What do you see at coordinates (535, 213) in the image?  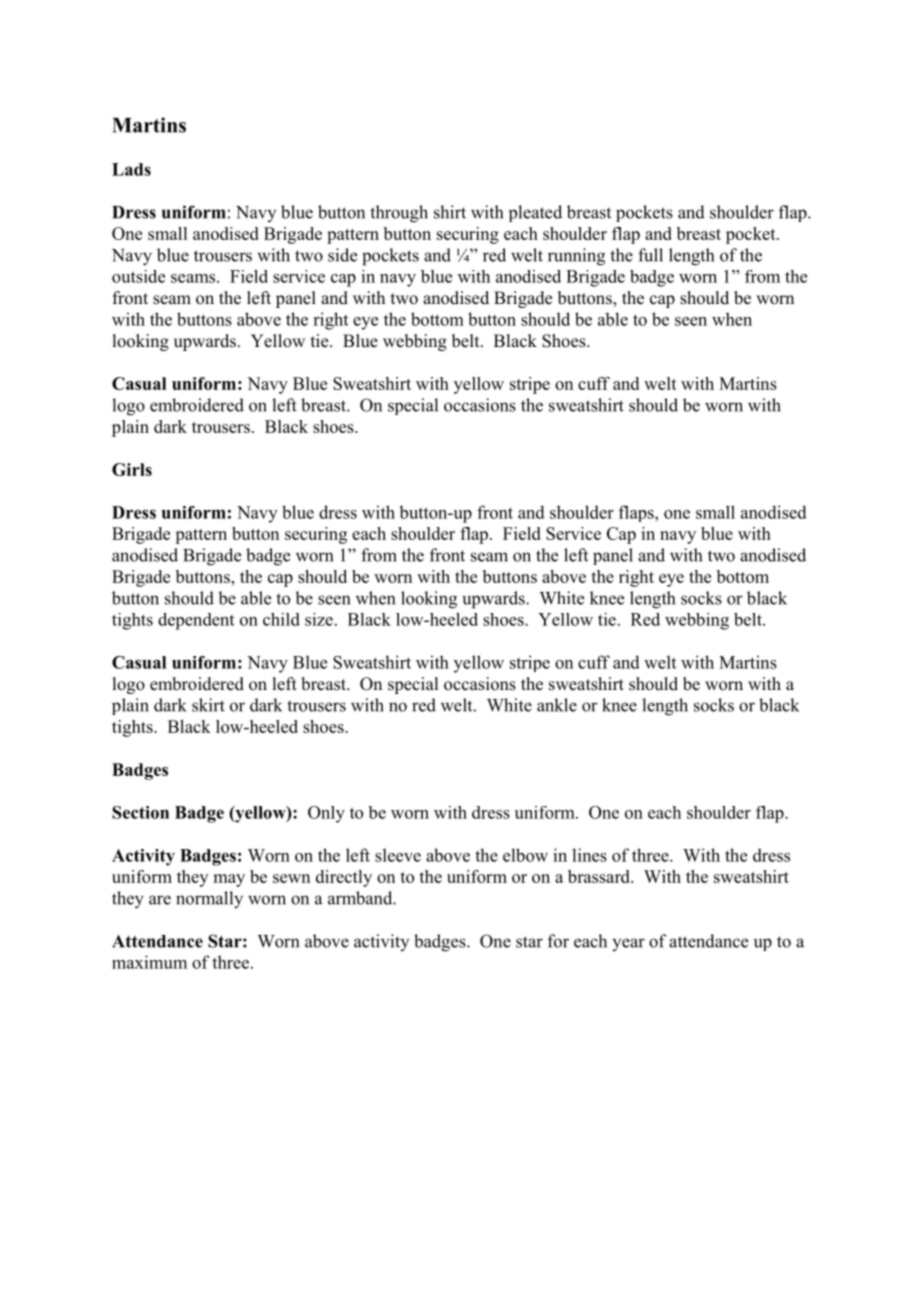 I see `pleated` at bounding box center [535, 213].
